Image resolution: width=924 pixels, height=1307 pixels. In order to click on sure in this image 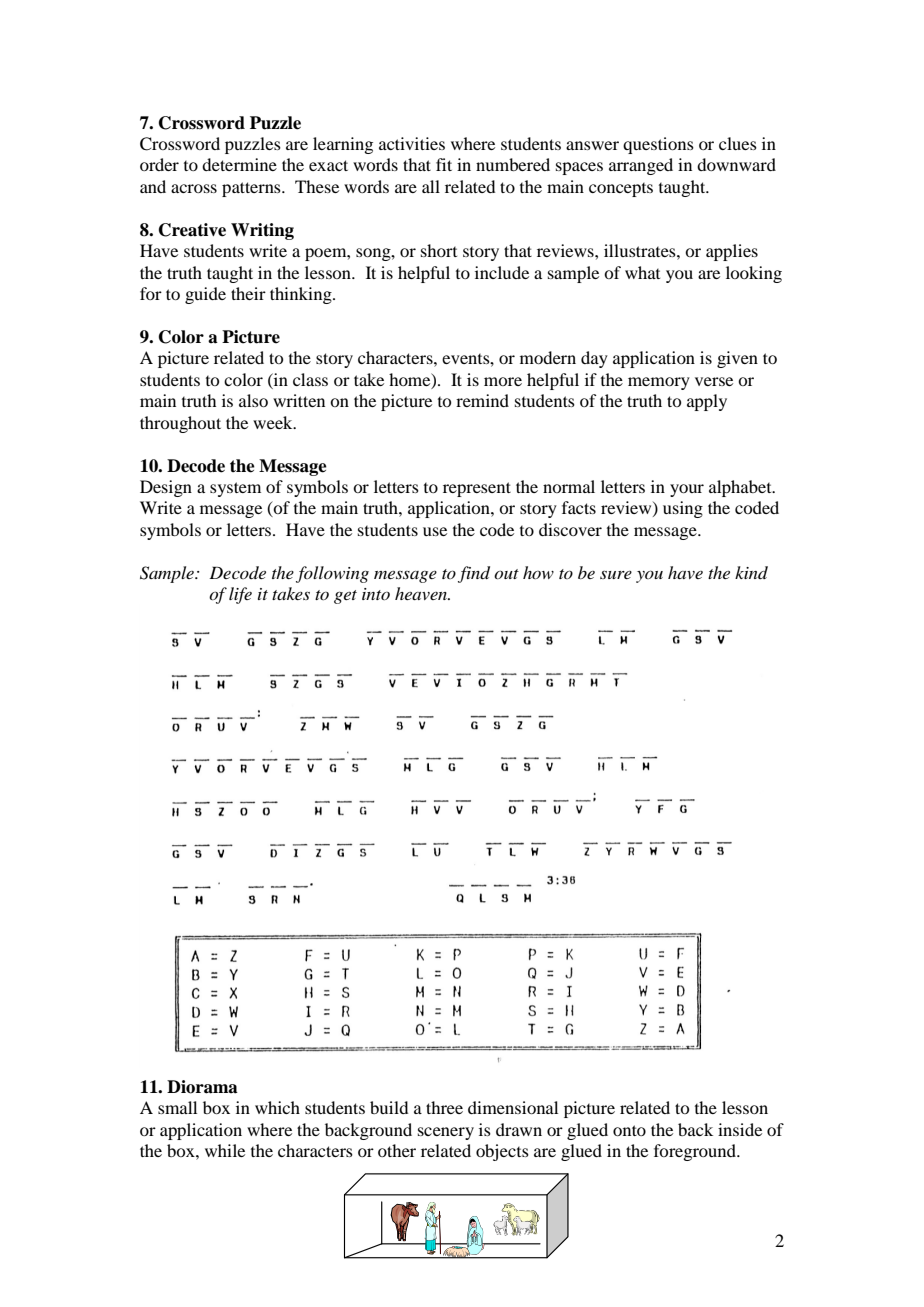, I will do `click(616, 575)`.
